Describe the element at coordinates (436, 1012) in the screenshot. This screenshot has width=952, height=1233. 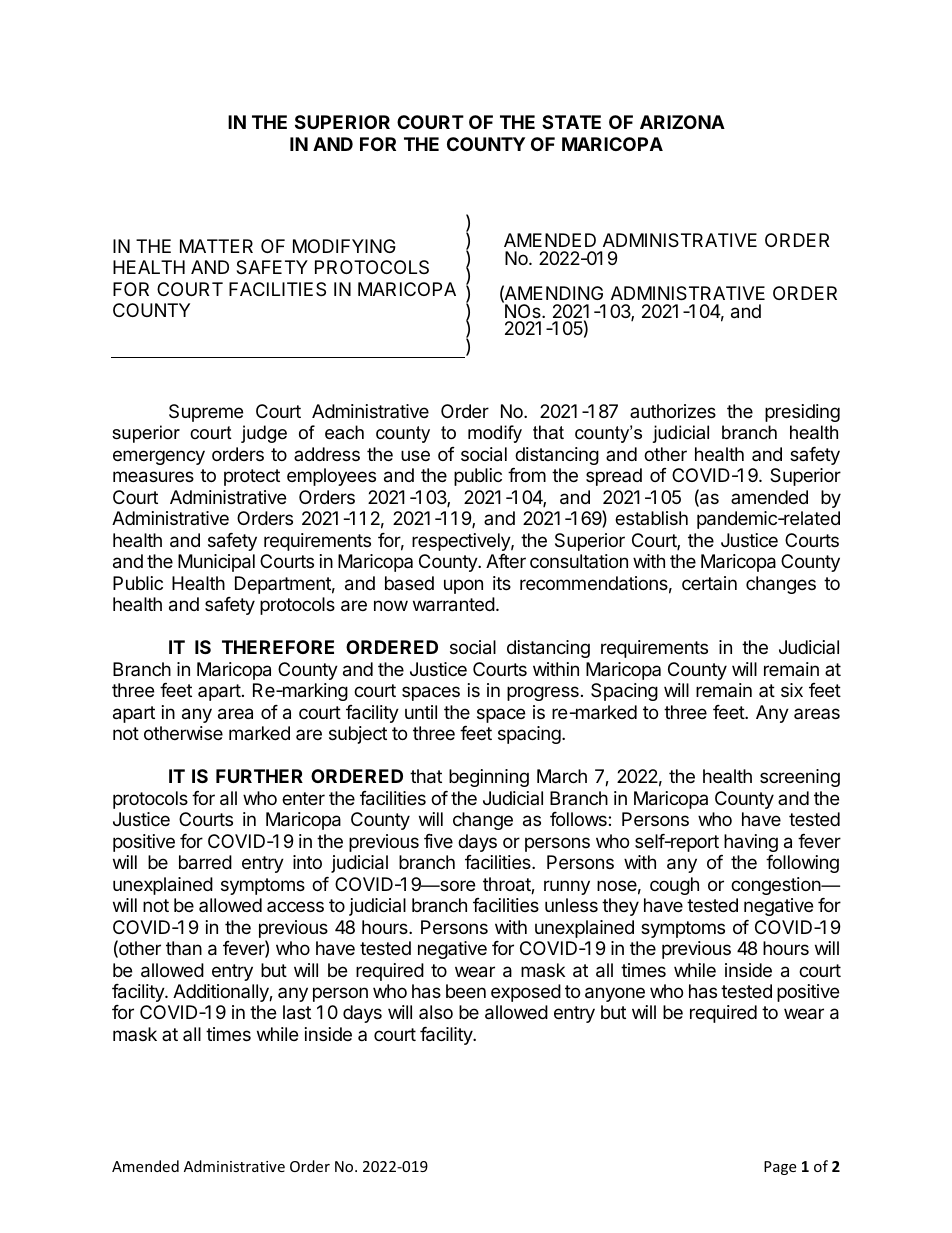
I see `also` at that location.
